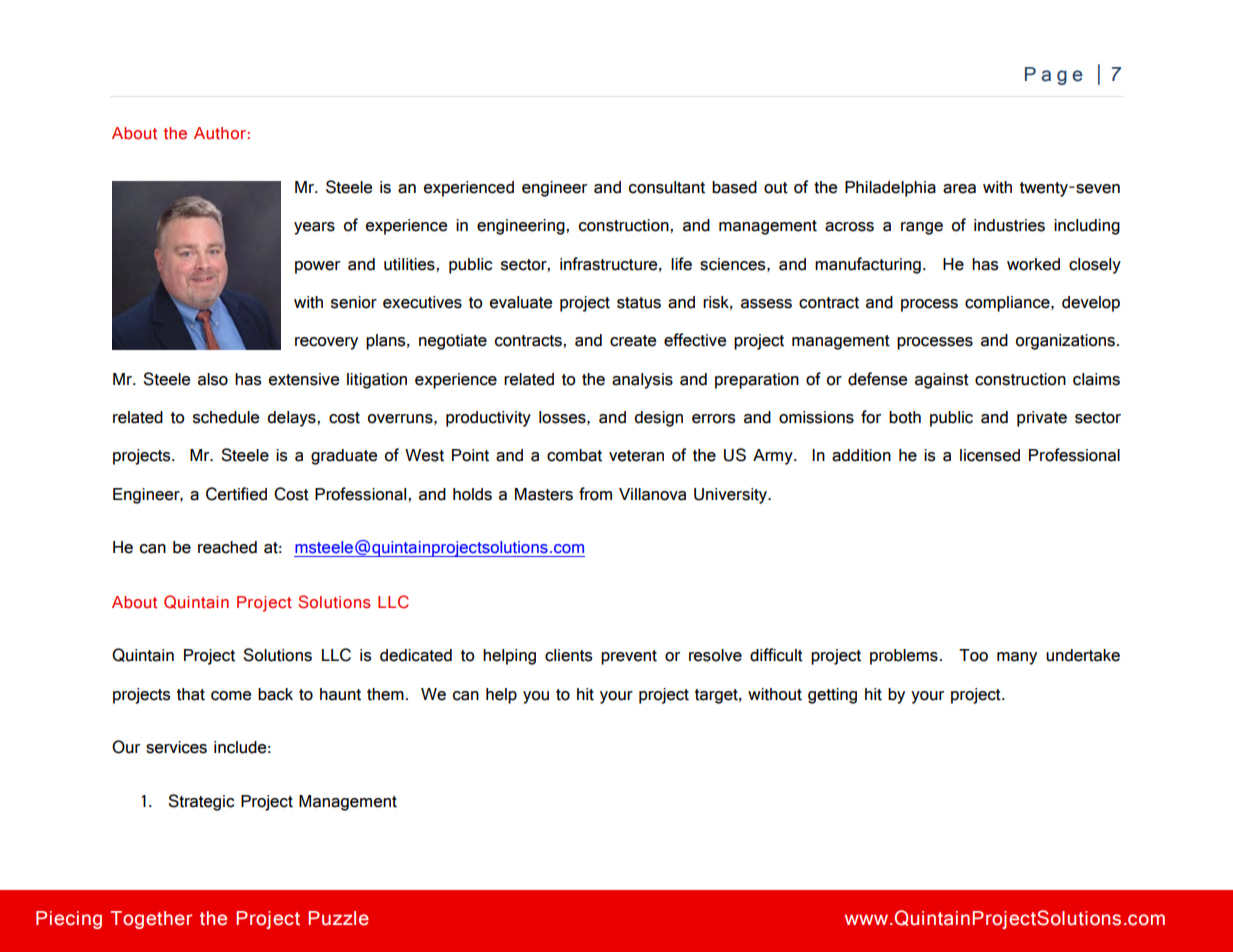 Image resolution: width=1233 pixels, height=952 pixels. I want to click on consultant, so click(667, 187).
